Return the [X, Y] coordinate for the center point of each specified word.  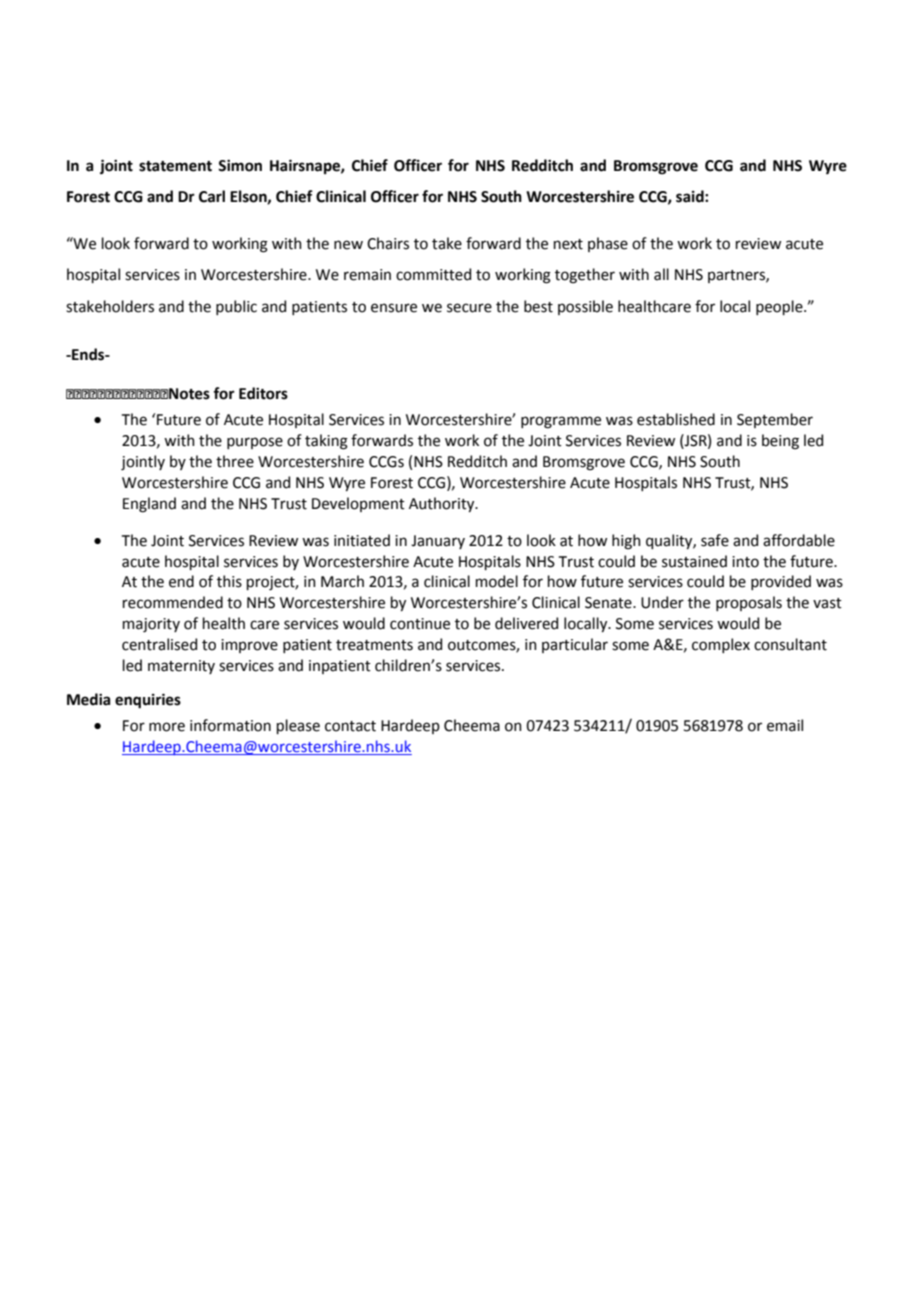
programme [561, 422]
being [780, 442]
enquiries [148, 701]
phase [608, 244]
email [785, 725]
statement [175, 166]
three [235, 461]
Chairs [388, 243]
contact [350, 726]
